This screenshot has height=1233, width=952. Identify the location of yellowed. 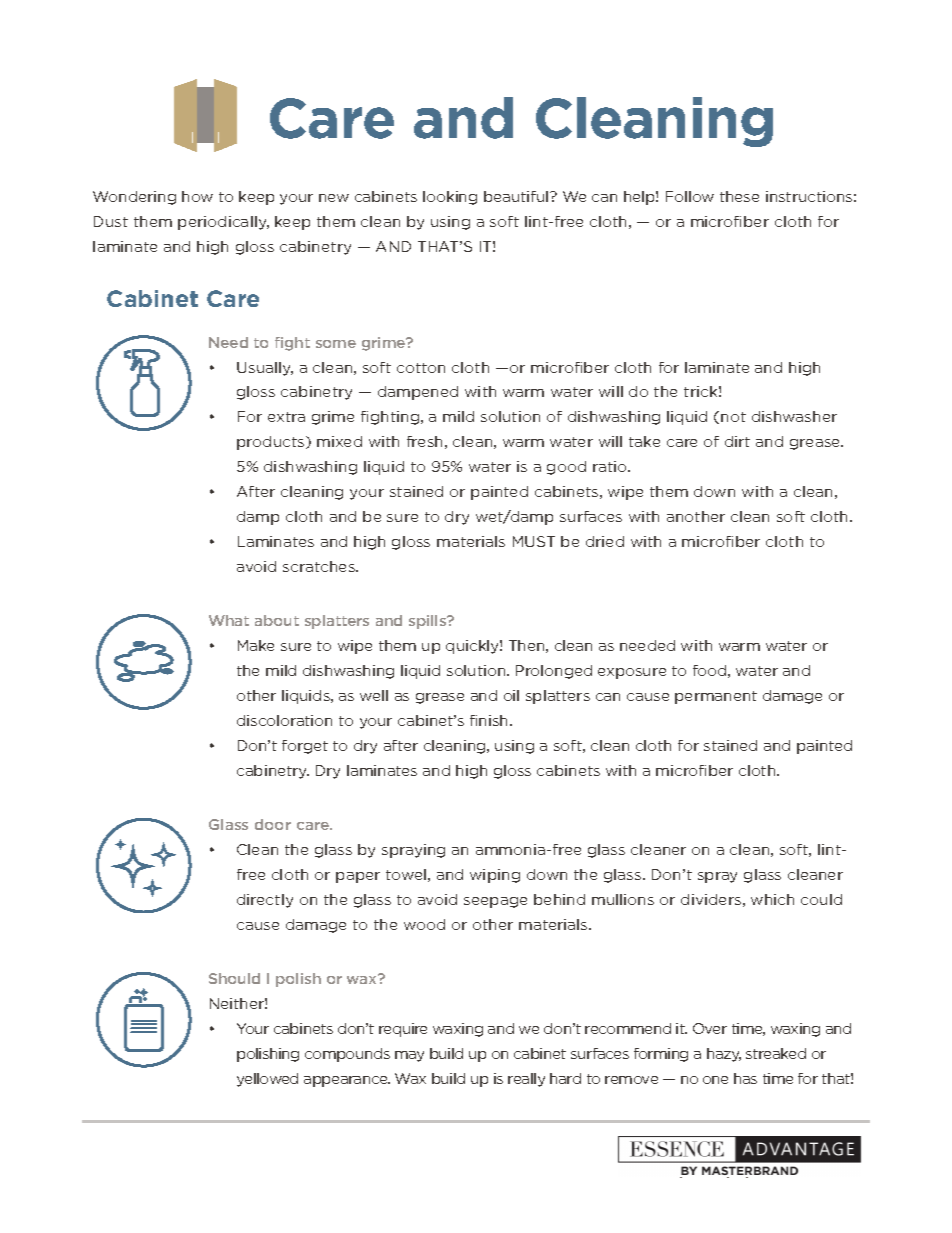
(267, 1080).
